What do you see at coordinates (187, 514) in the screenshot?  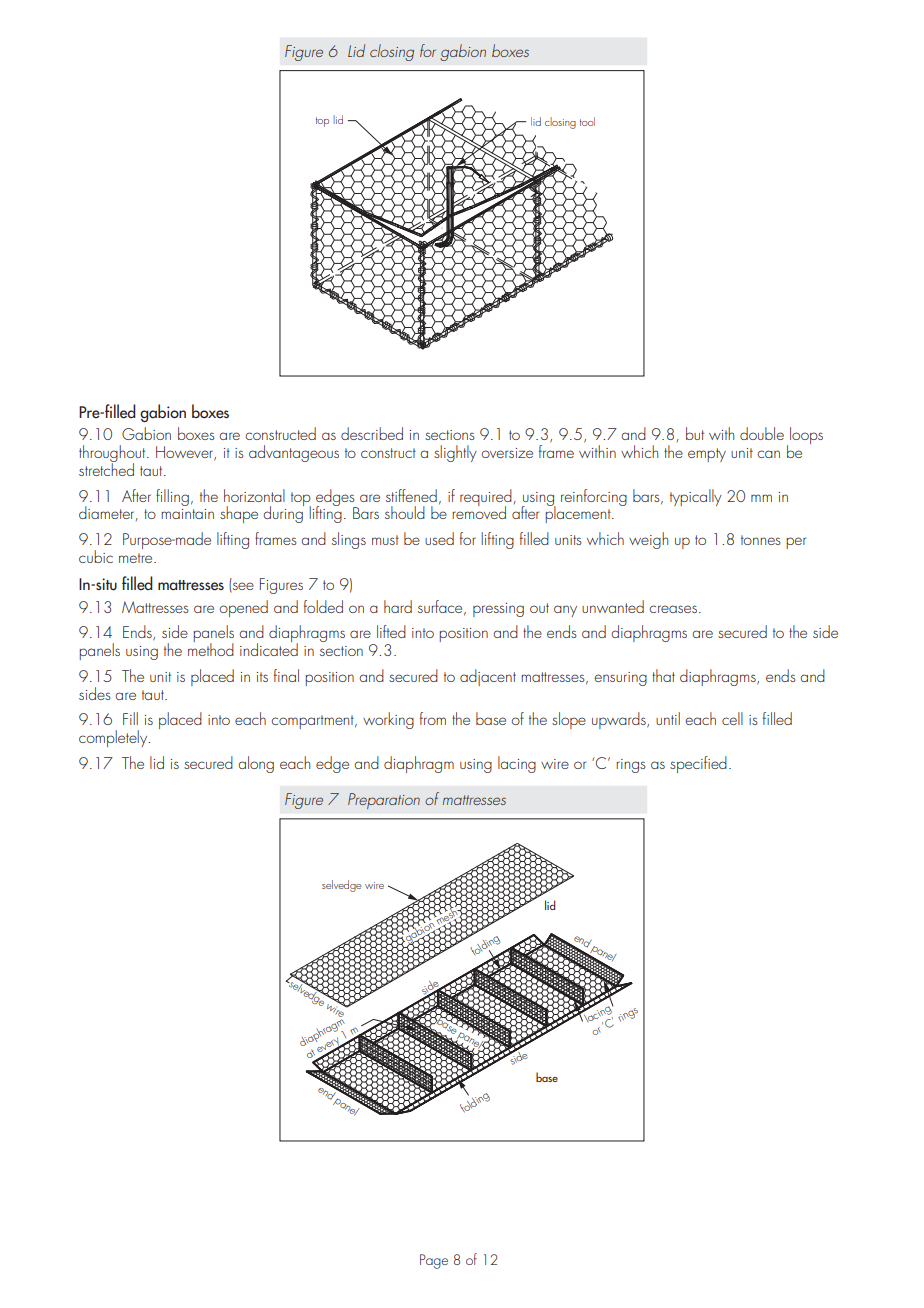 I see `maintain` at bounding box center [187, 514].
